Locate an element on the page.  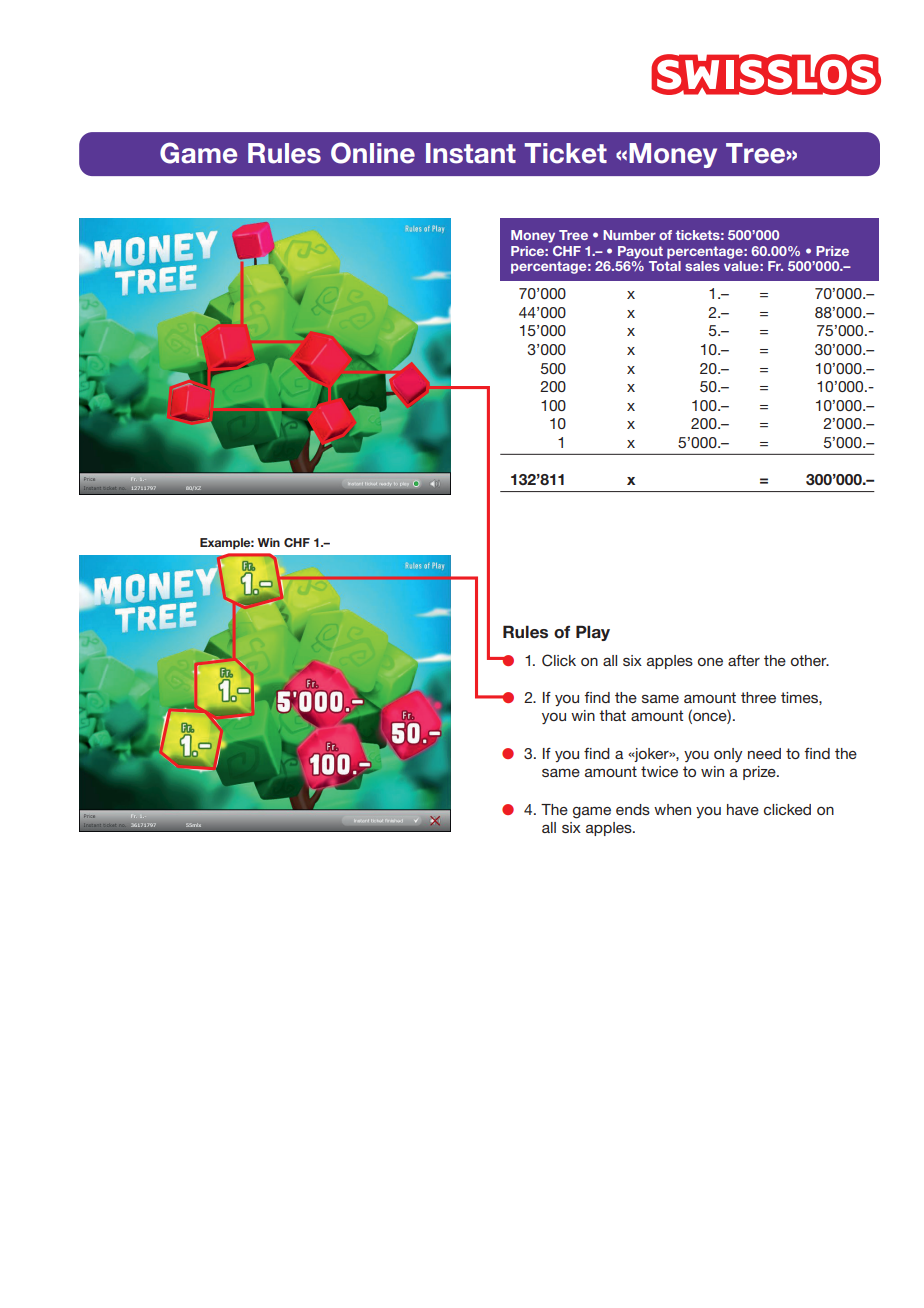
have is located at coordinates (743, 809).
